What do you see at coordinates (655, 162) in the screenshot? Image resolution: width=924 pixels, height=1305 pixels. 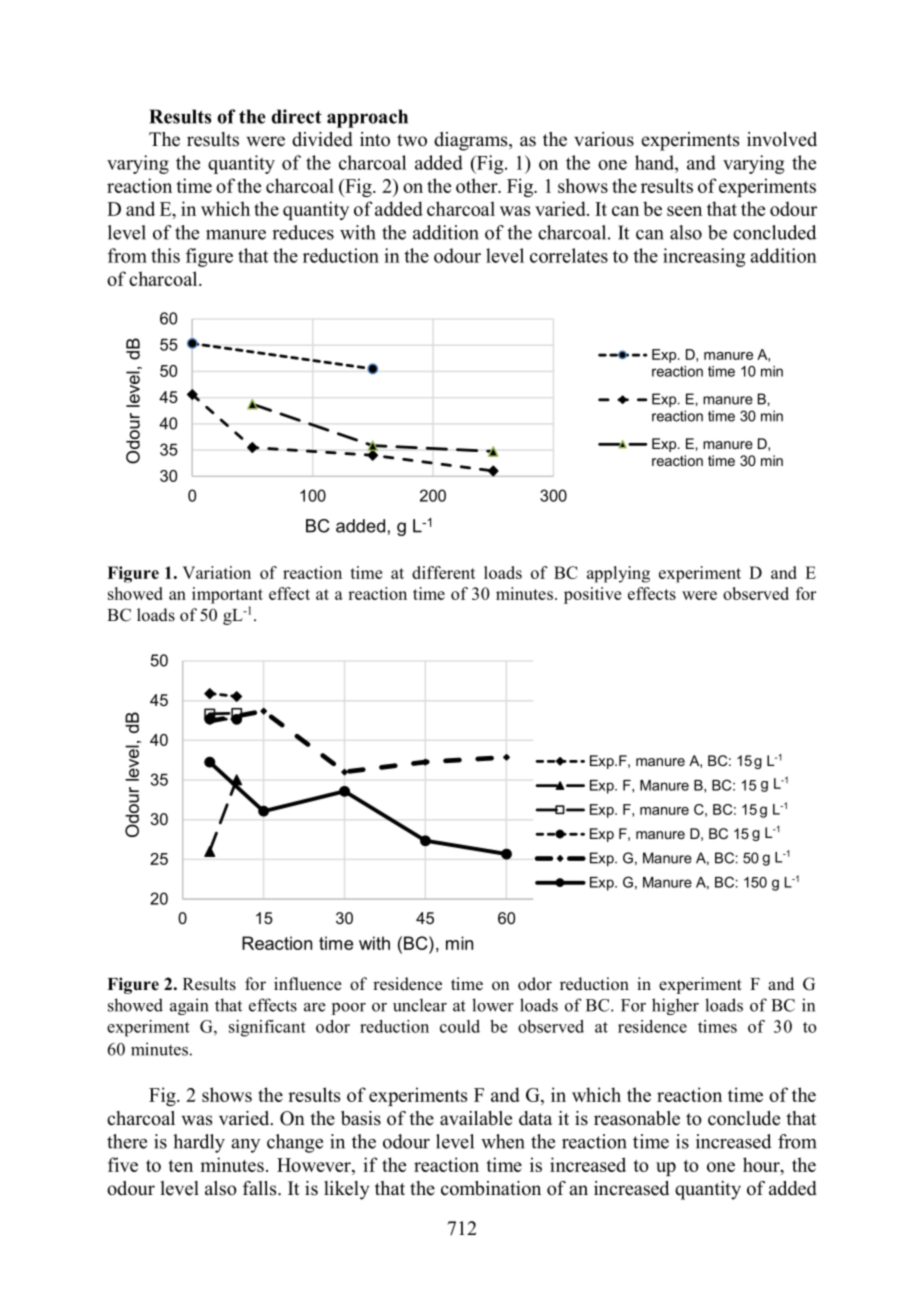 I see `hand` at bounding box center [655, 162].
